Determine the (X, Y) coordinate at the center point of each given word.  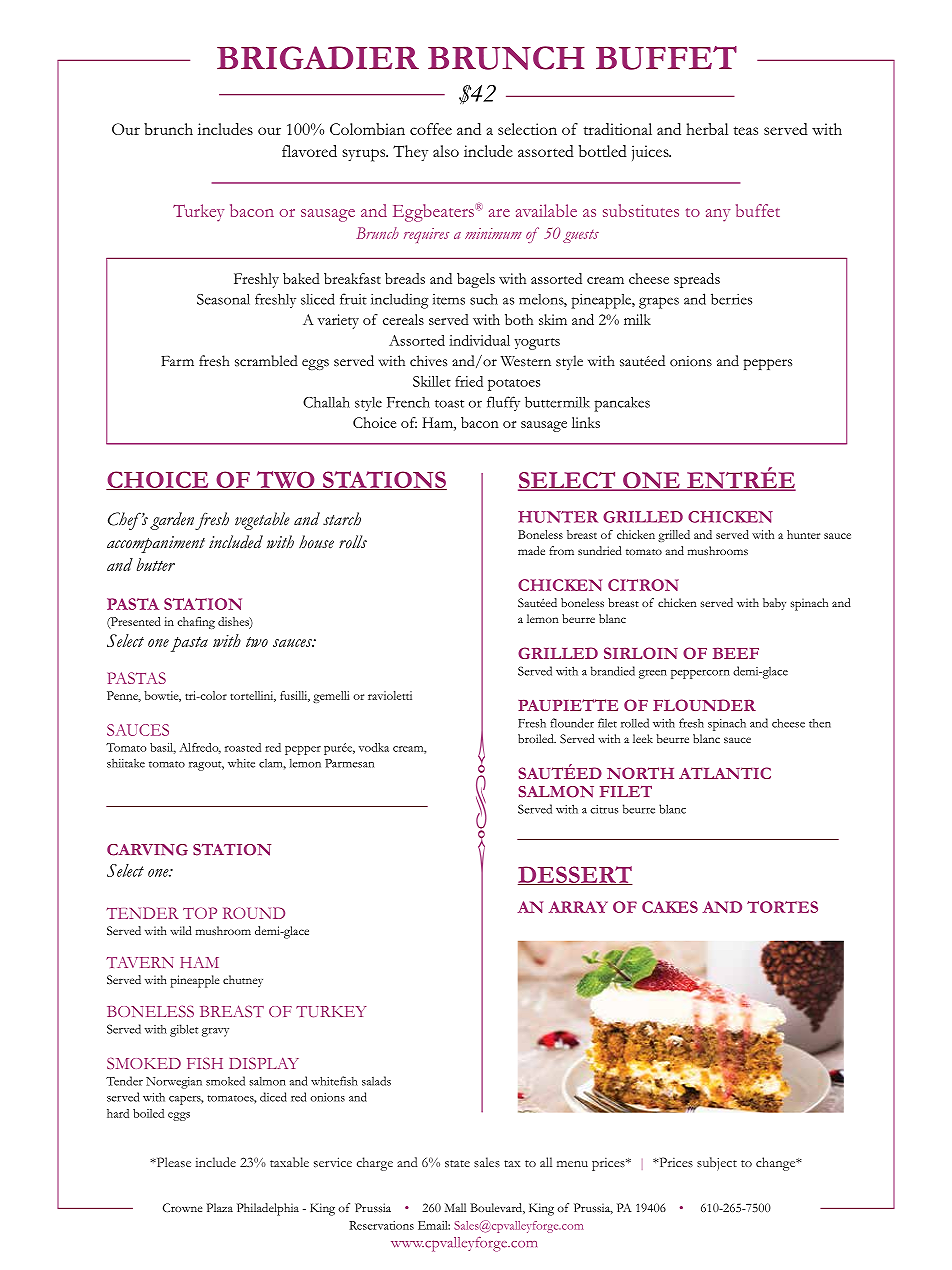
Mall (455, 1207)
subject (717, 1164)
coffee (431, 129)
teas (745, 130)
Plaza (220, 1207)
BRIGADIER (318, 58)
